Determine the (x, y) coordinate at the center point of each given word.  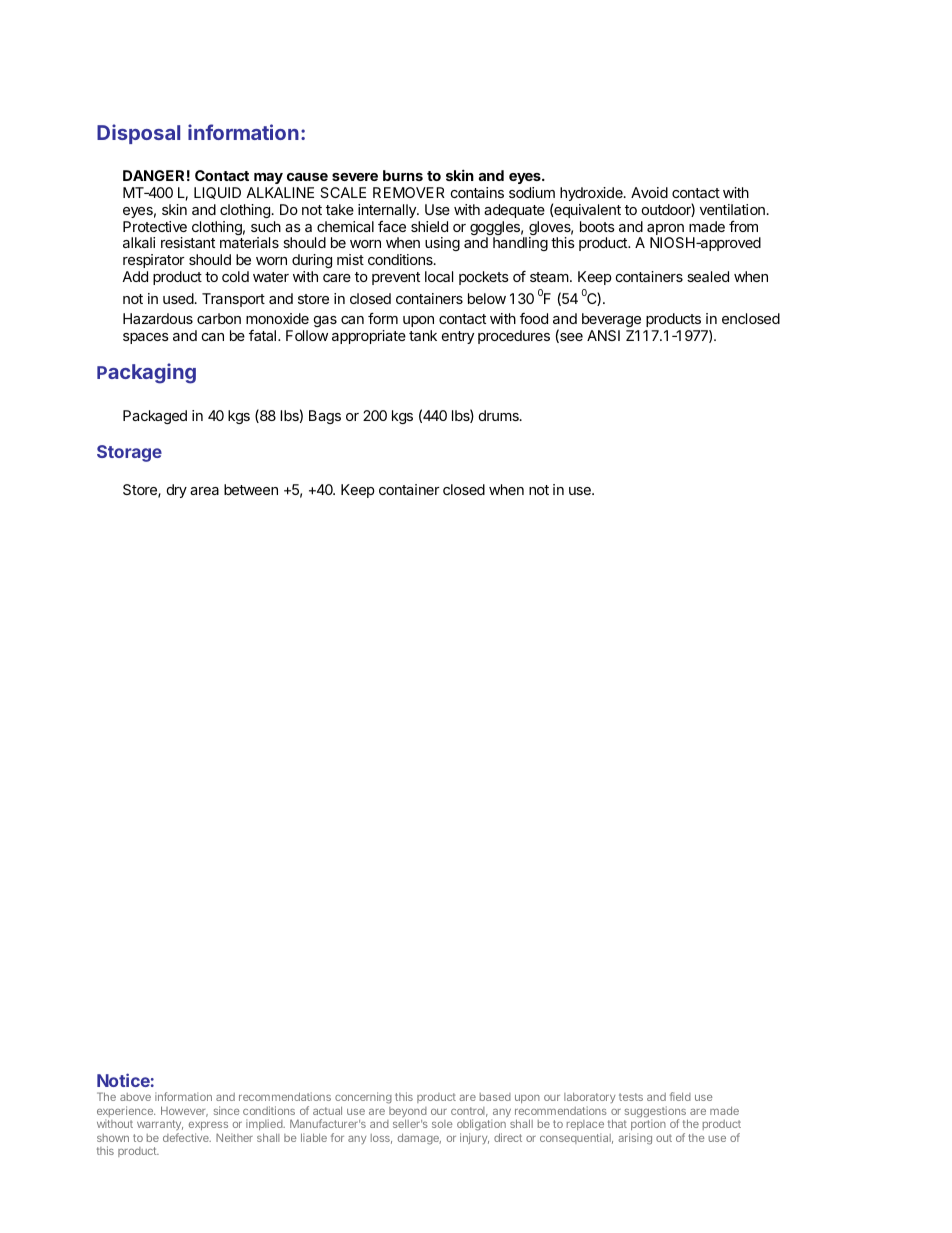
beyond (408, 1112)
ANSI (603, 335)
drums (500, 415)
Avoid (649, 192)
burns (403, 175)
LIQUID (217, 193)
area (204, 491)
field (680, 1096)
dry (177, 491)
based (495, 1097)
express (208, 1128)
